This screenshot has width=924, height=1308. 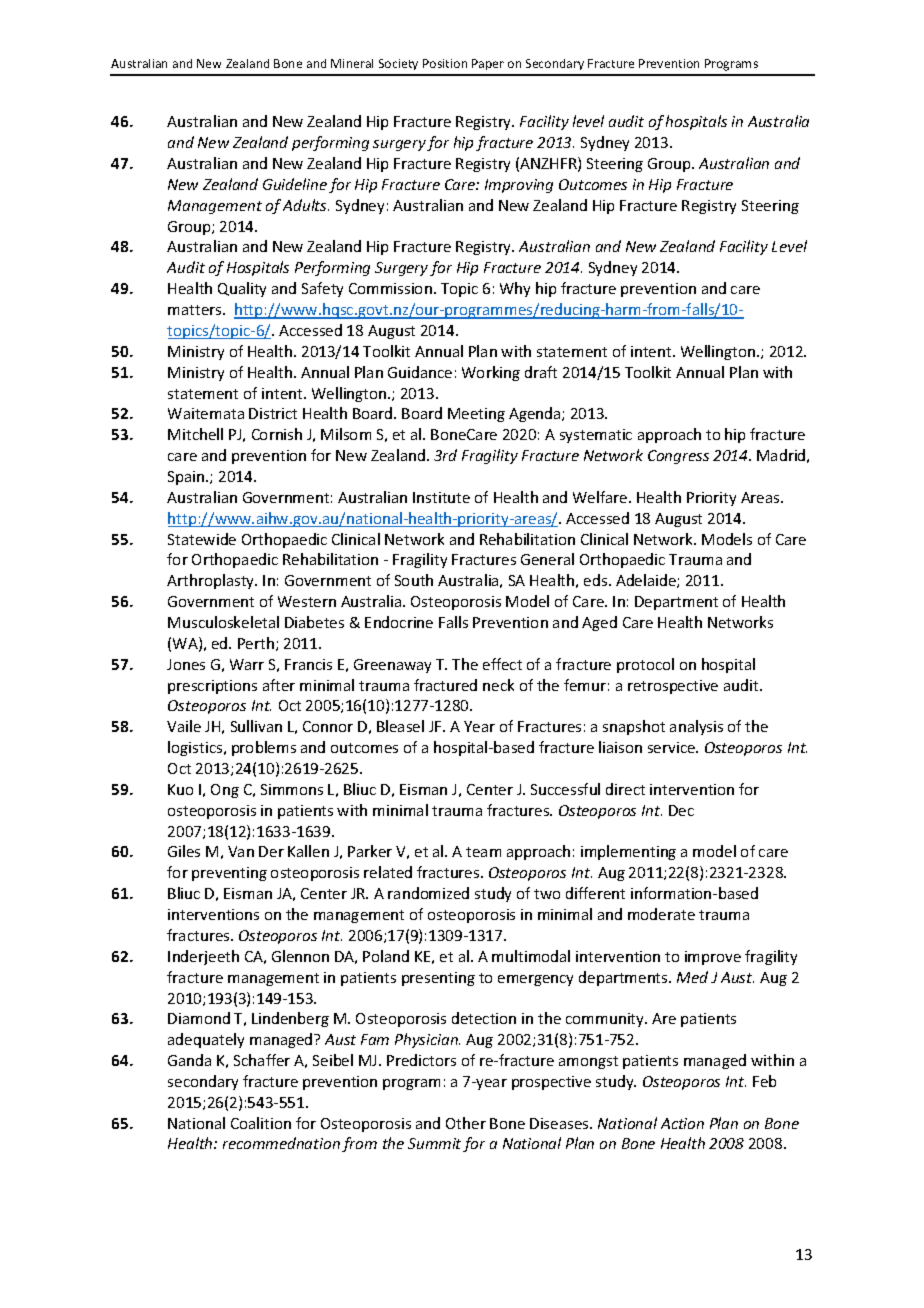 I want to click on Quality, so click(x=242, y=289).
